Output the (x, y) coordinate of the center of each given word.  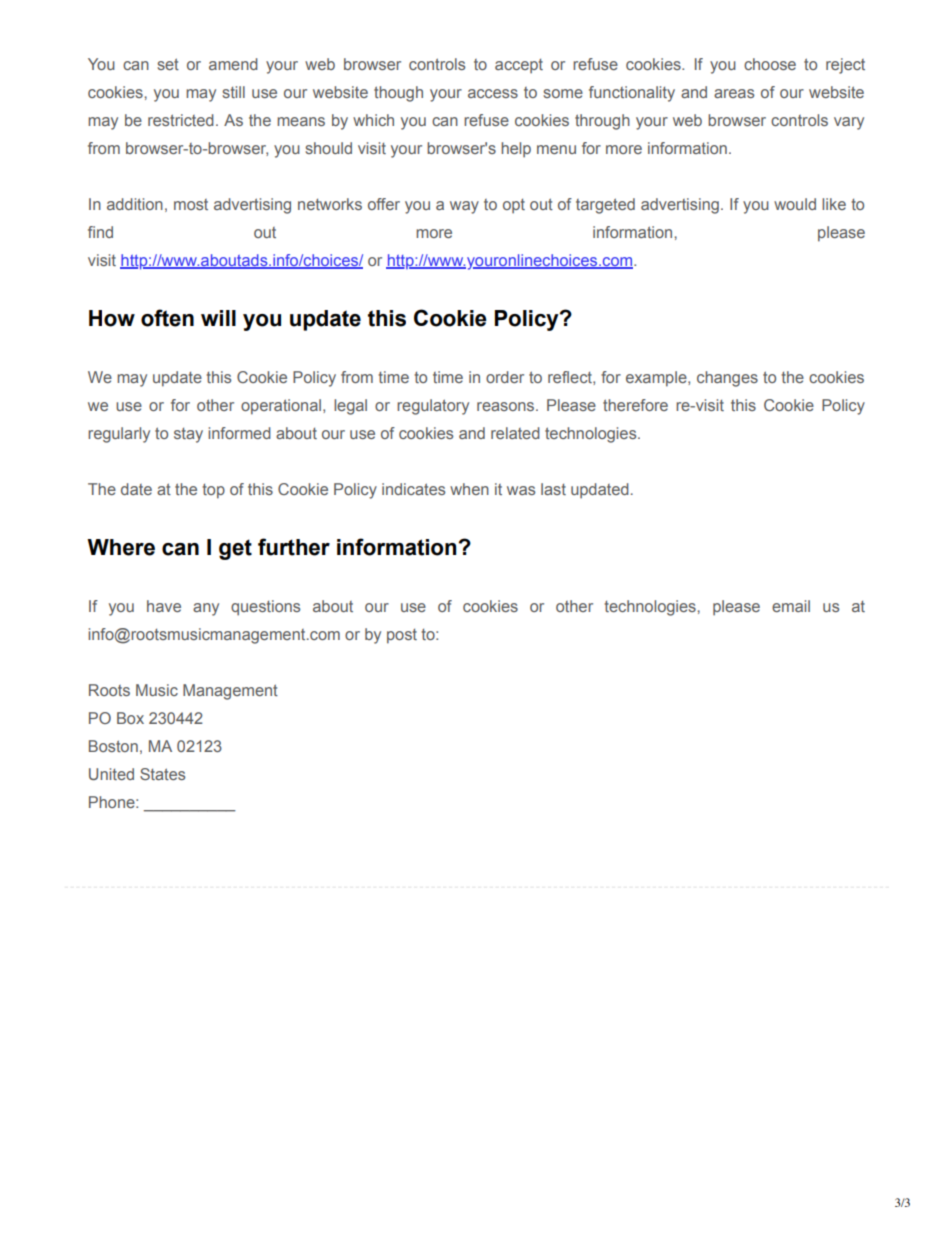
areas (734, 93)
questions (265, 608)
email (791, 606)
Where (121, 547)
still (233, 92)
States (162, 774)
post (402, 636)
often (167, 318)
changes (727, 379)
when (469, 489)
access (493, 93)
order (505, 377)
